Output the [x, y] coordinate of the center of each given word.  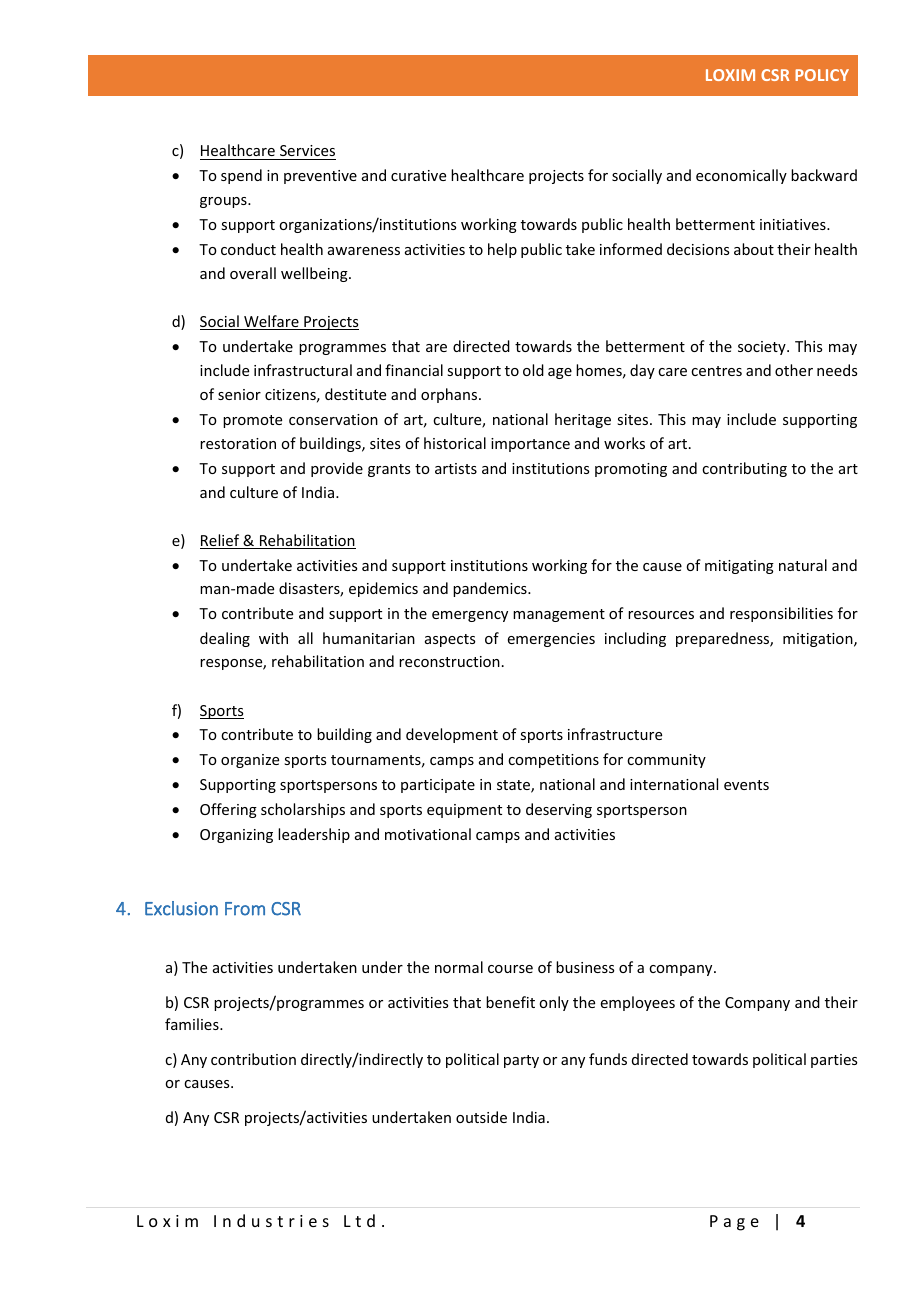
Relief [221, 541]
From [245, 909]
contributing [744, 469]
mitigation [819, 640]
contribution [253, 1059]
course [510, 969]
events [746, 785]
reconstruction [449, 661]
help [502, 250]
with [273, 638]
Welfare [271, 322]
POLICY [822, 75]
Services [307, 150]
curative [418, 175]
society [763, 348]
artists [456, 468]
